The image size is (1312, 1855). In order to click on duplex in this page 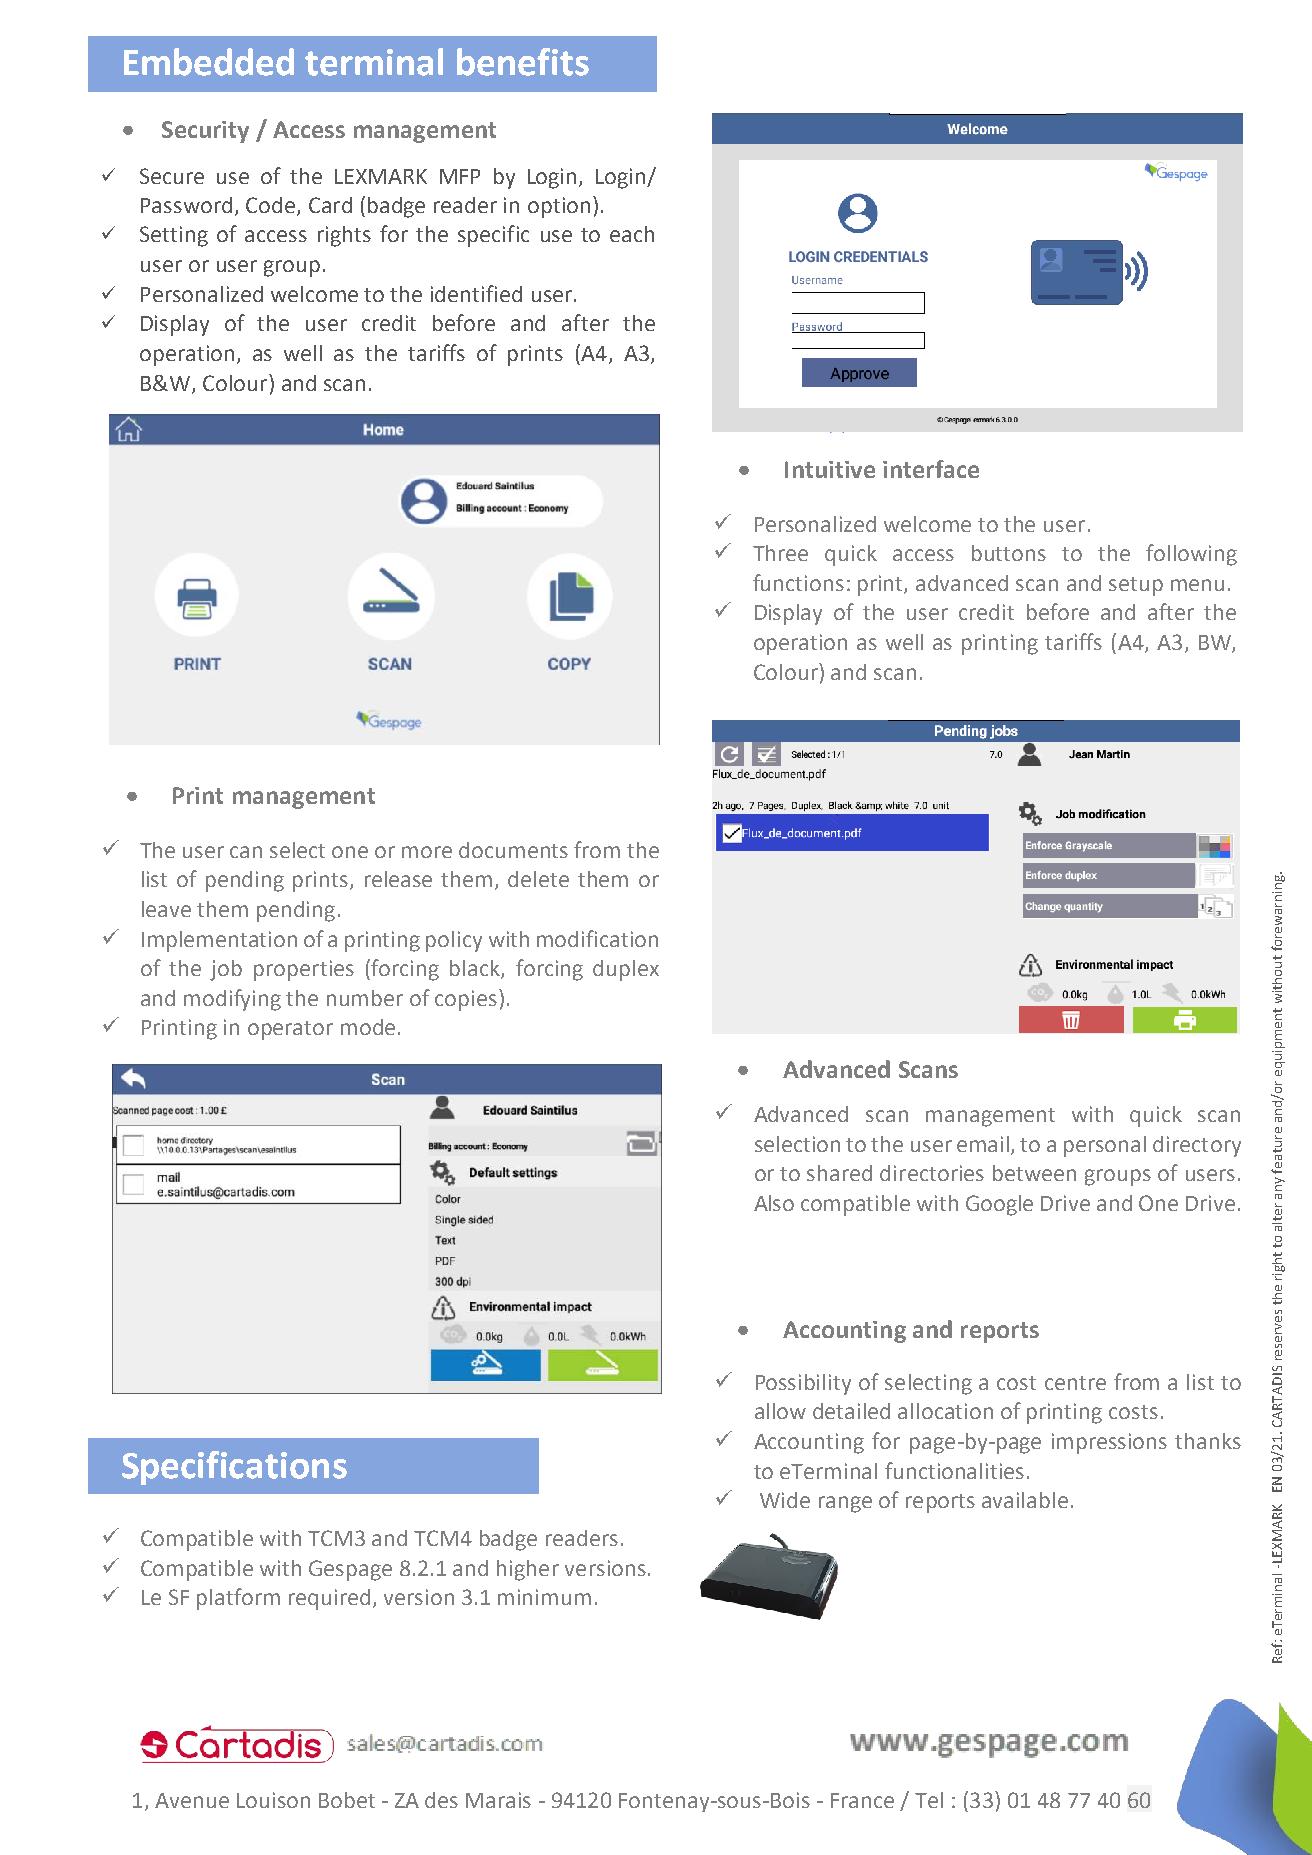, I will do `click(626, 970)`.
